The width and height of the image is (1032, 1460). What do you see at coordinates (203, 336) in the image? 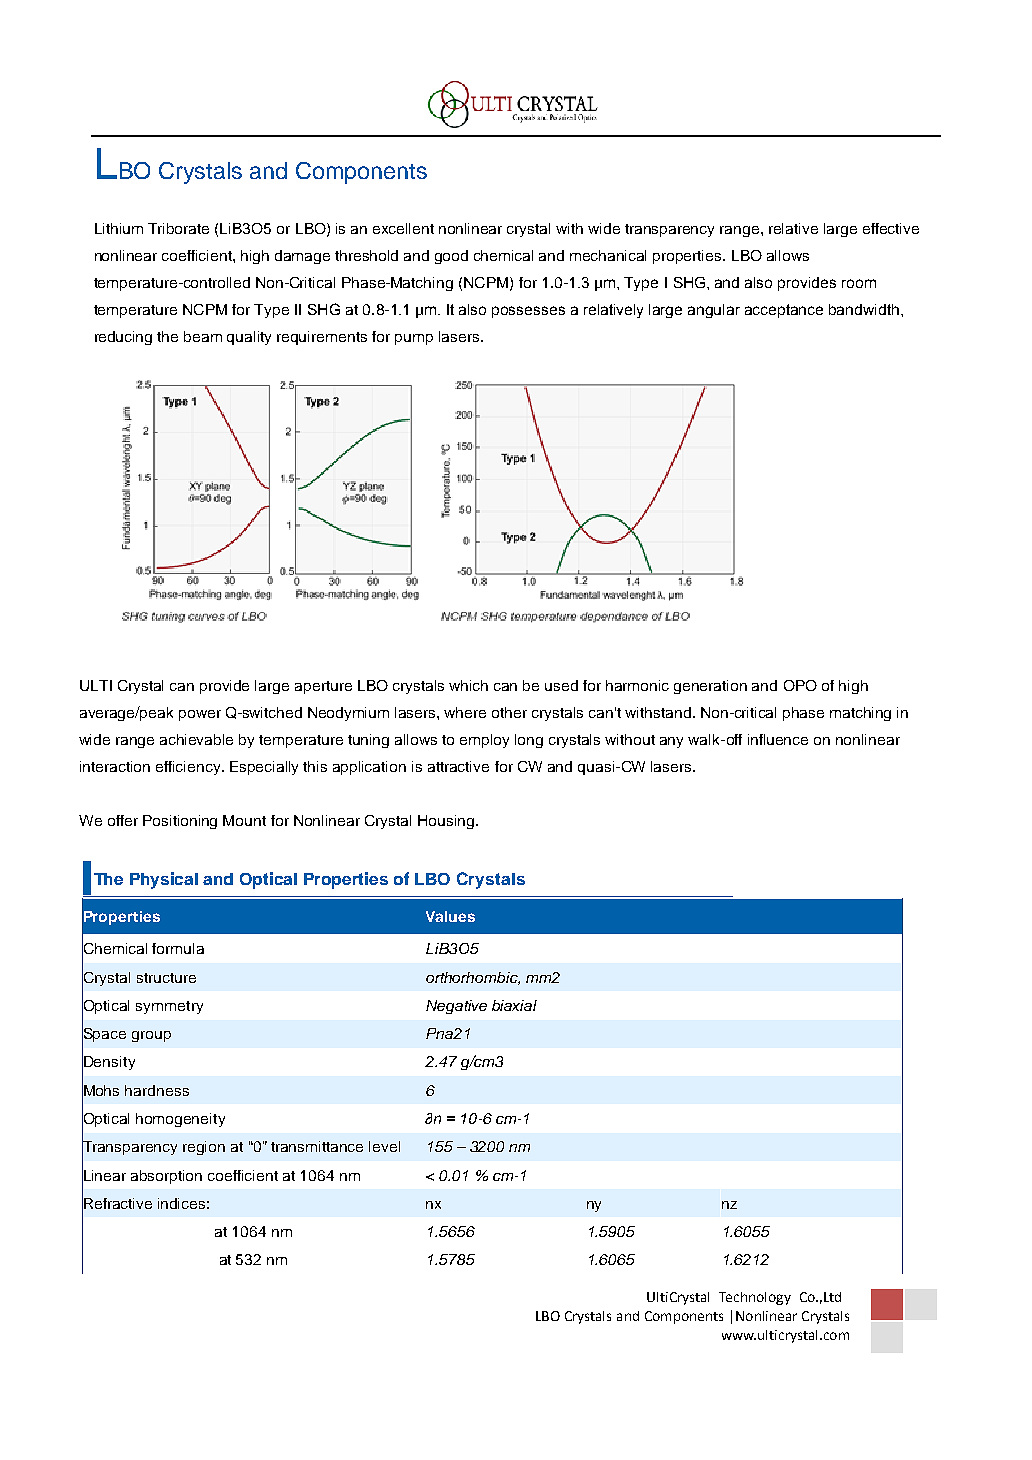
I see `beam` at bounding box center [203, 336].
